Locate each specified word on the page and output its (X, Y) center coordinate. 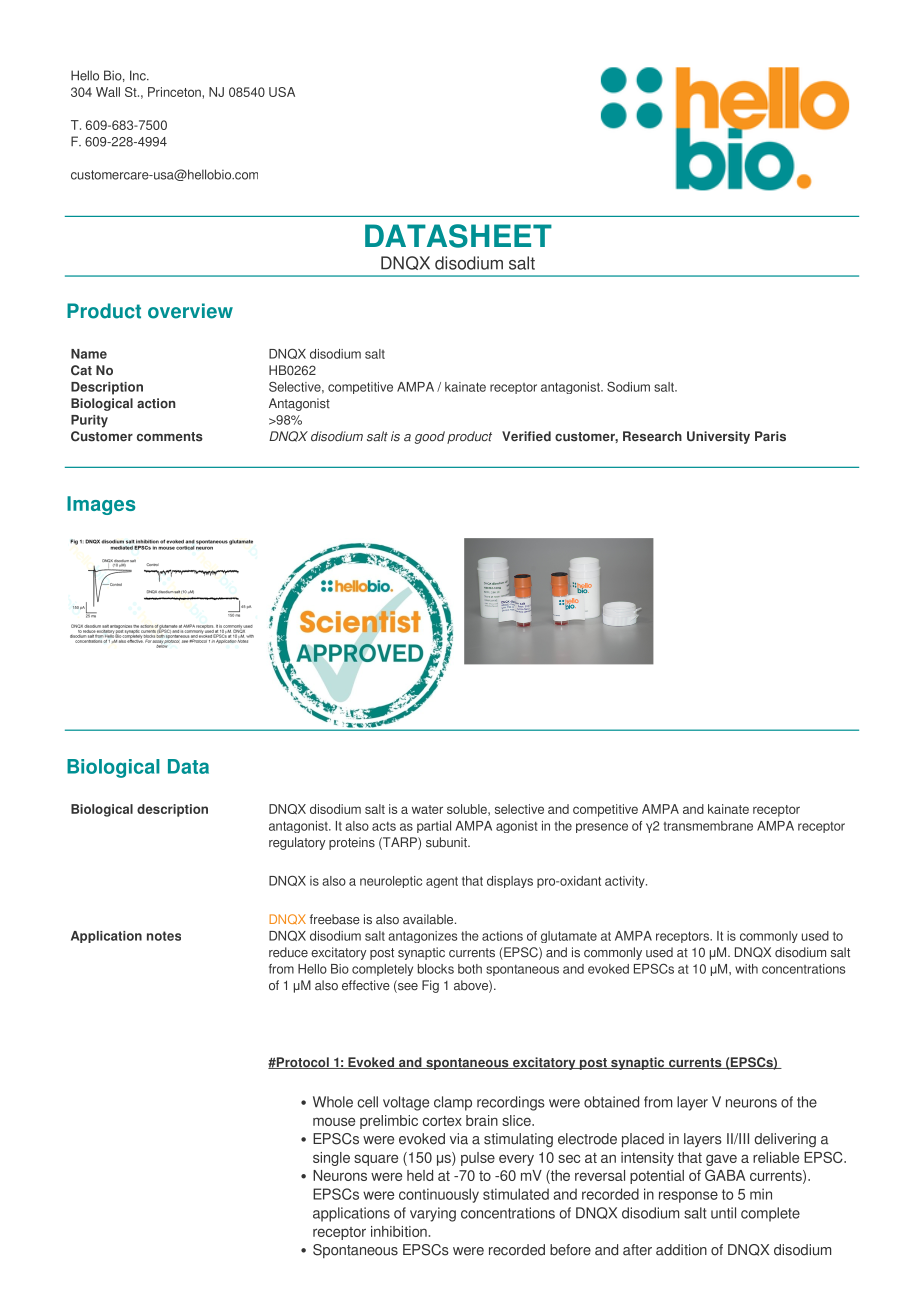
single (331, 1159)
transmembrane (708, 826)
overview (190, 311)
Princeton (175, 92)
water (427, 809)
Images (101, 505)
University (718, 437)
